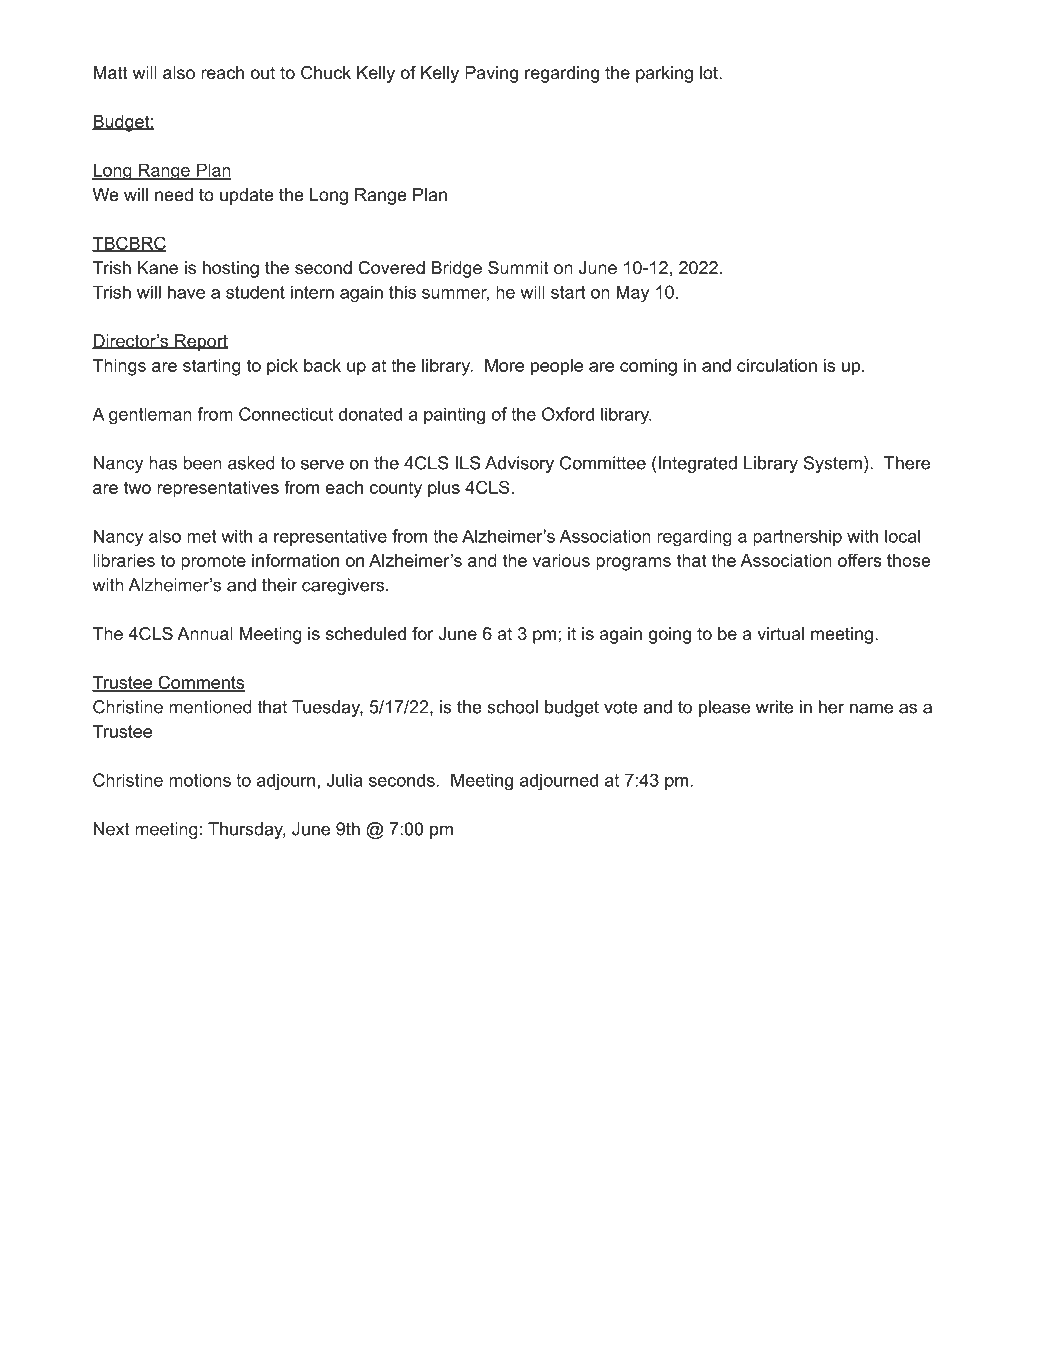  What do you see at coordinates (833, 464) in the screenshot?
I see `System` at bounding box center [833, 464].
